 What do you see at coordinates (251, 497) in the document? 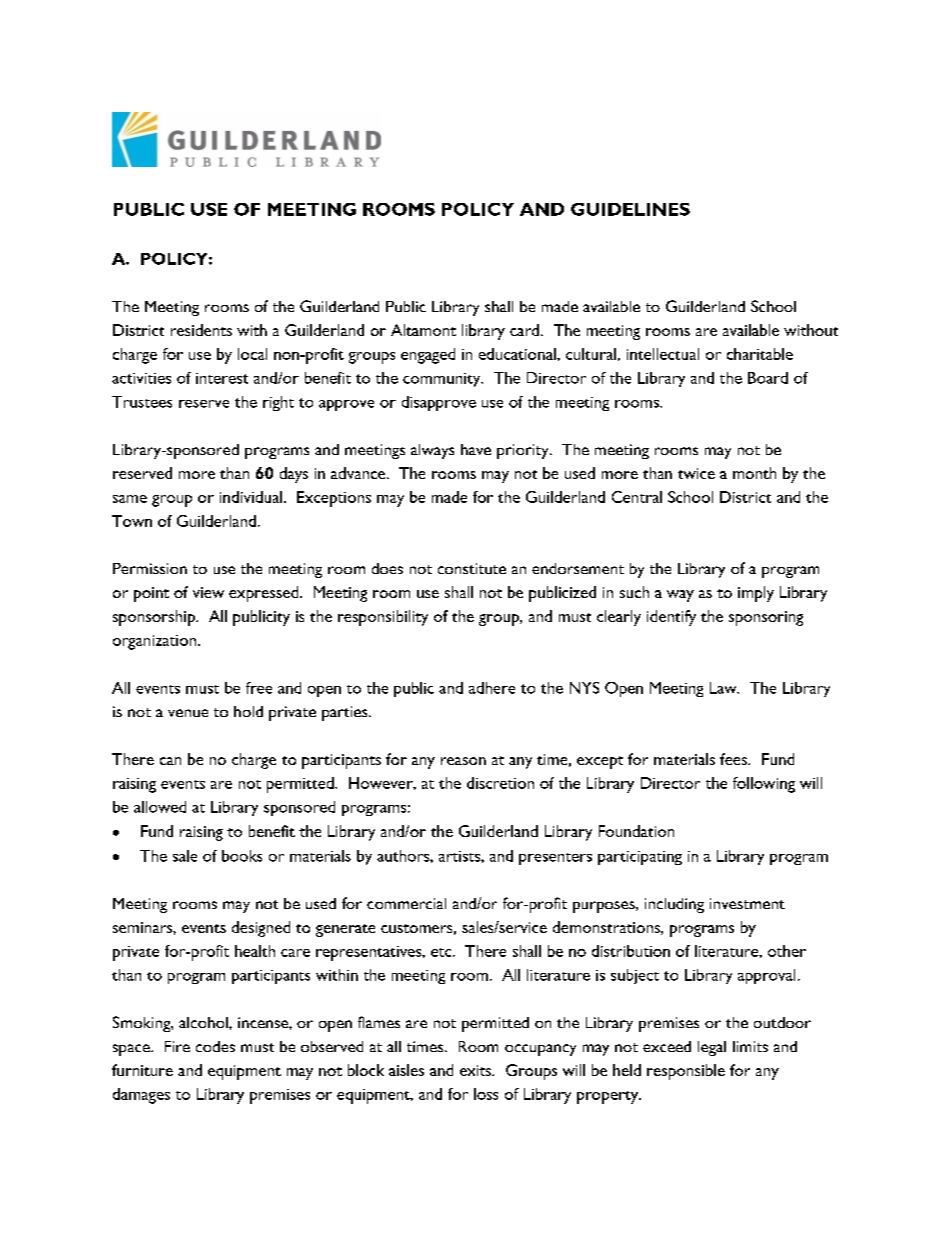
I see `individual` at bounding box center [251, 497].
